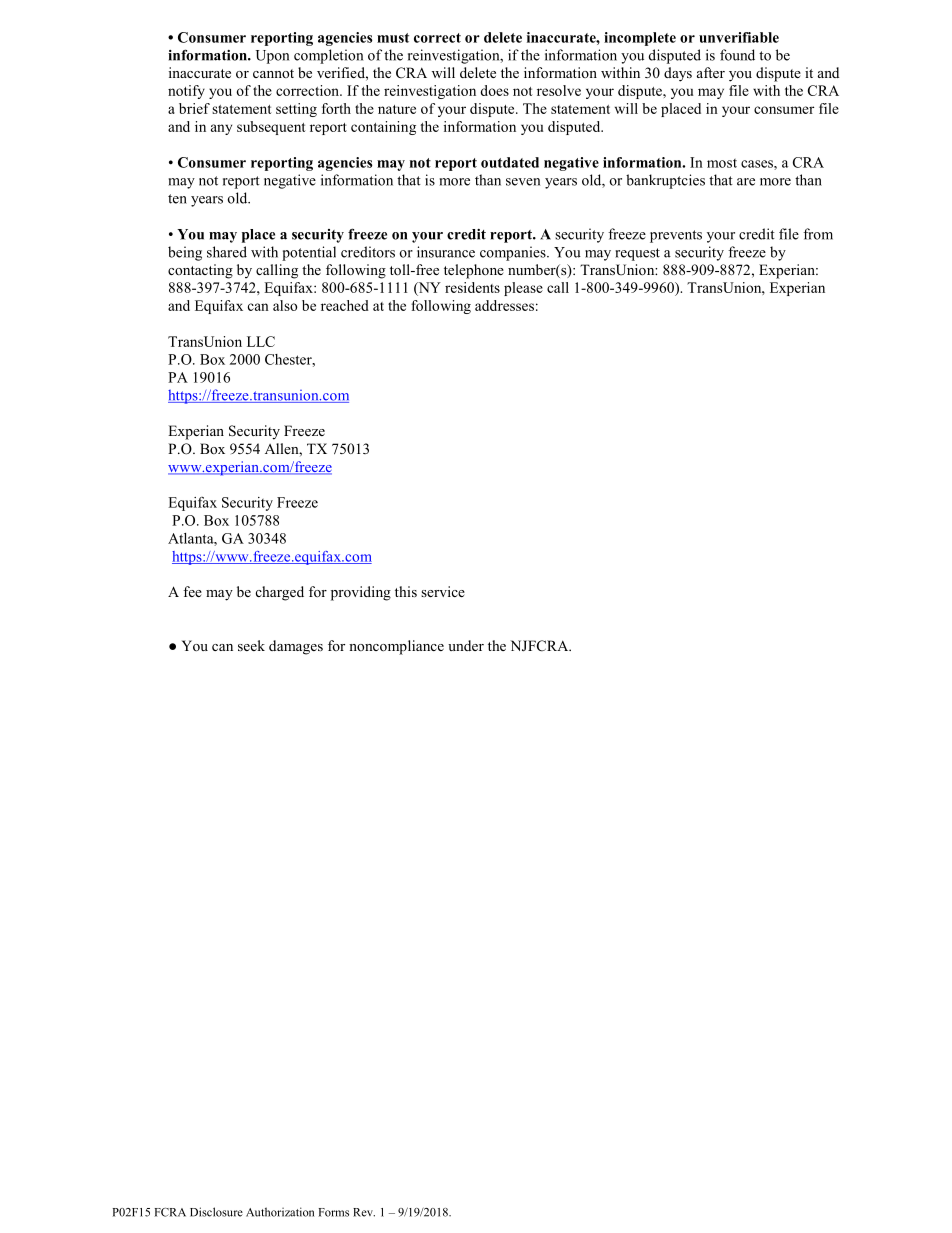  What do you see at coordinates (737, 55) in the image?
I see `found` at bounding box center [737, 55].
